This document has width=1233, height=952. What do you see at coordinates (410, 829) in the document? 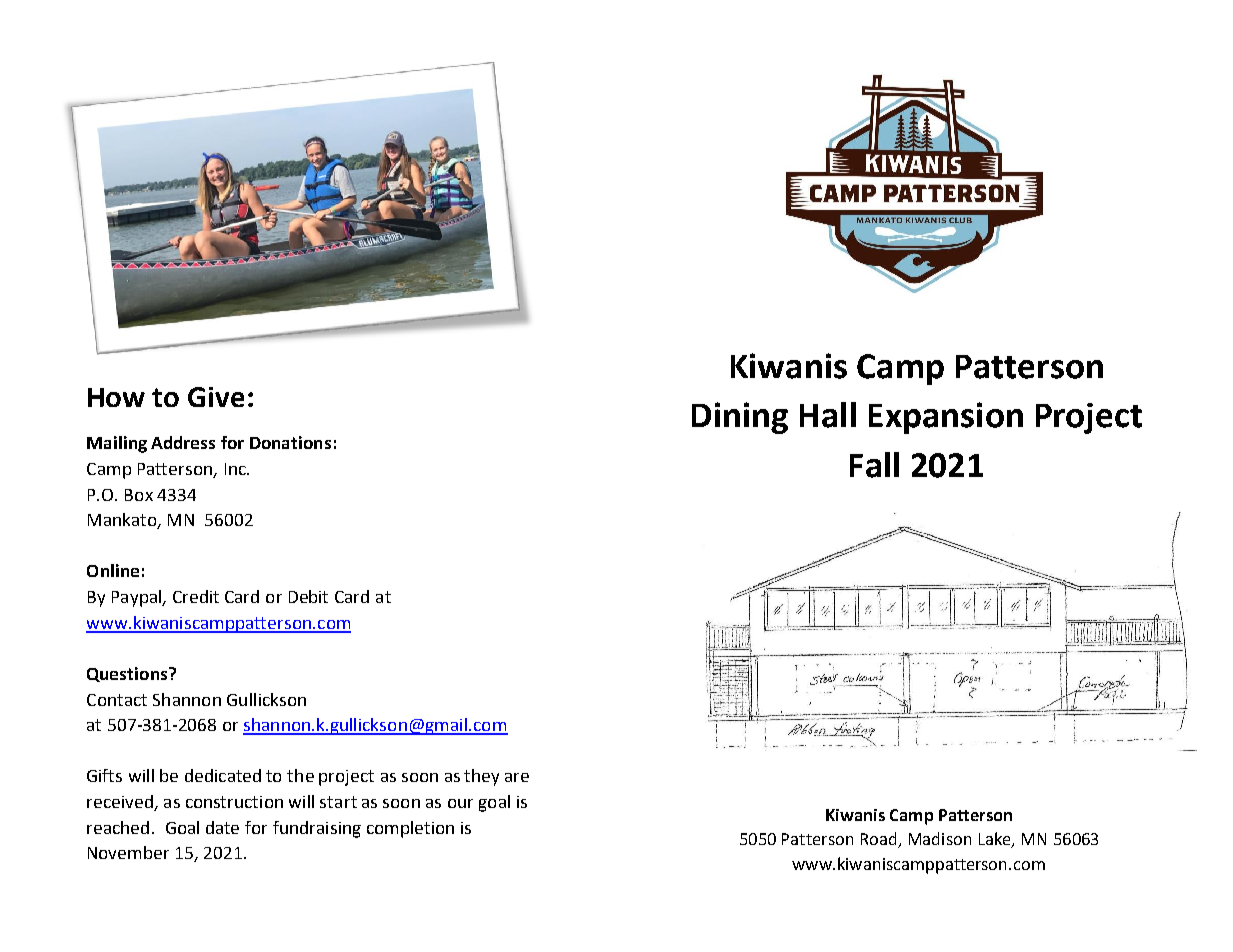
I see `completion` at bounding box center [410, 829].
